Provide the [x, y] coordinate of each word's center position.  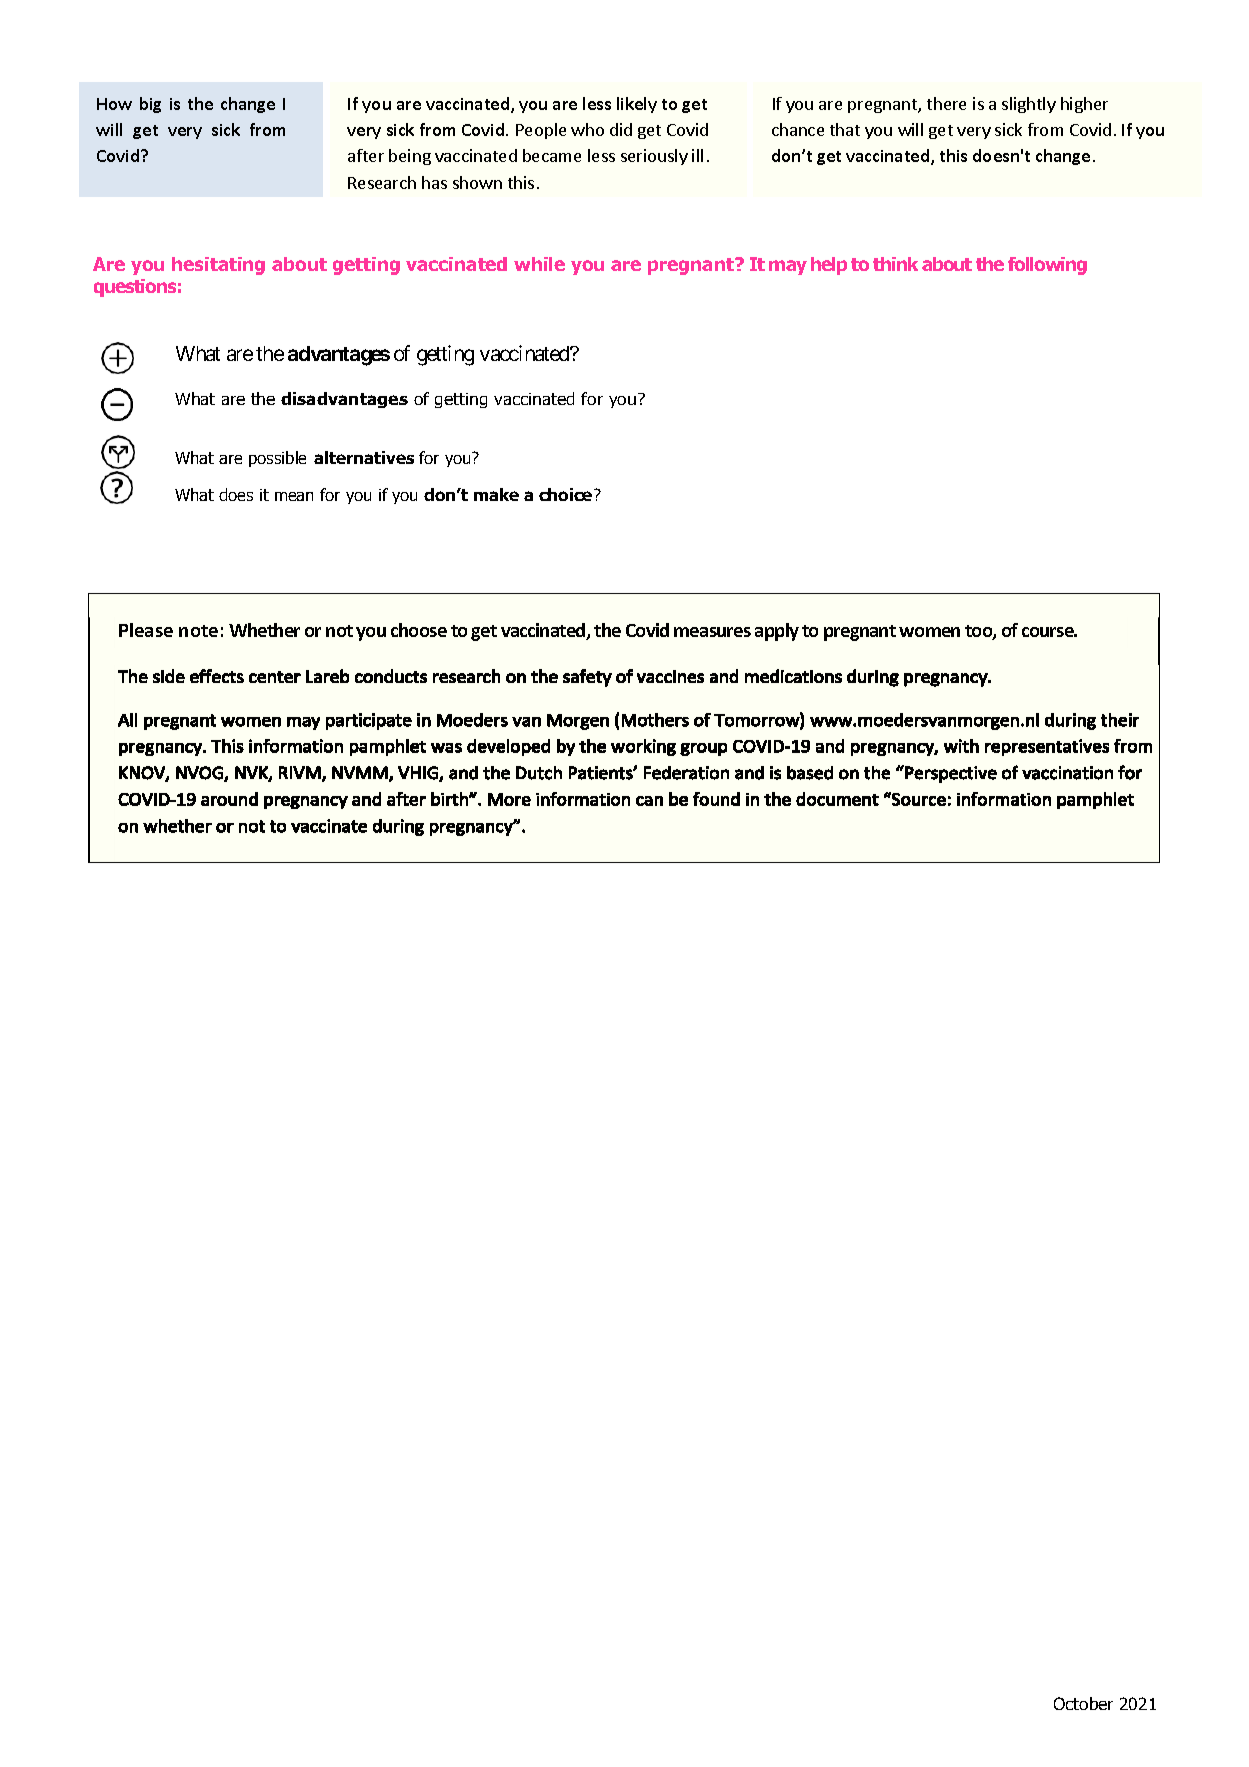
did [621, 129]
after [366, 155]
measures [712, 632]
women [929, 632]
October [1083, 1703]
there [946, 103]
